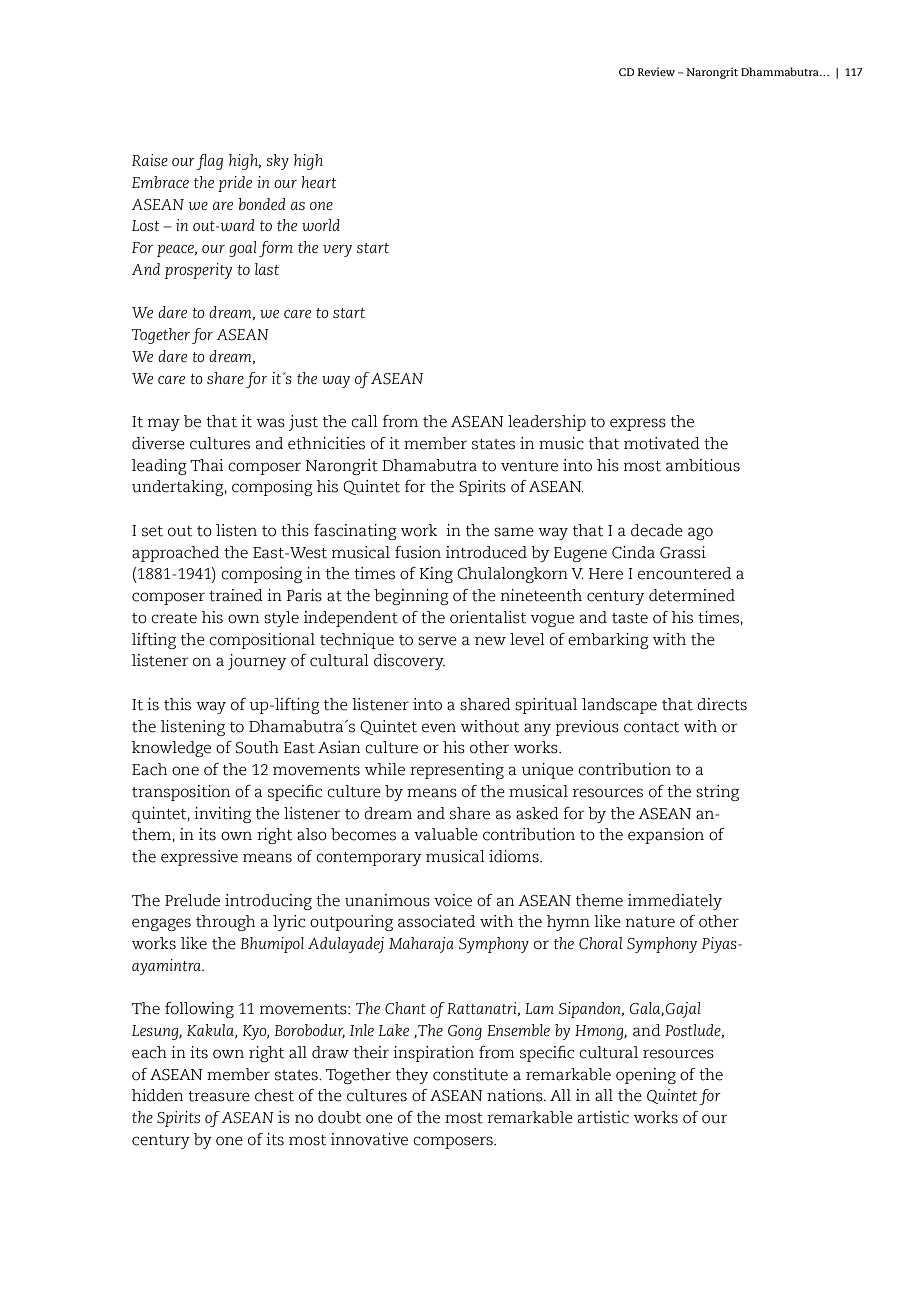 The image size is (924, 1308). I want to click on trained, so click(236, 595).
